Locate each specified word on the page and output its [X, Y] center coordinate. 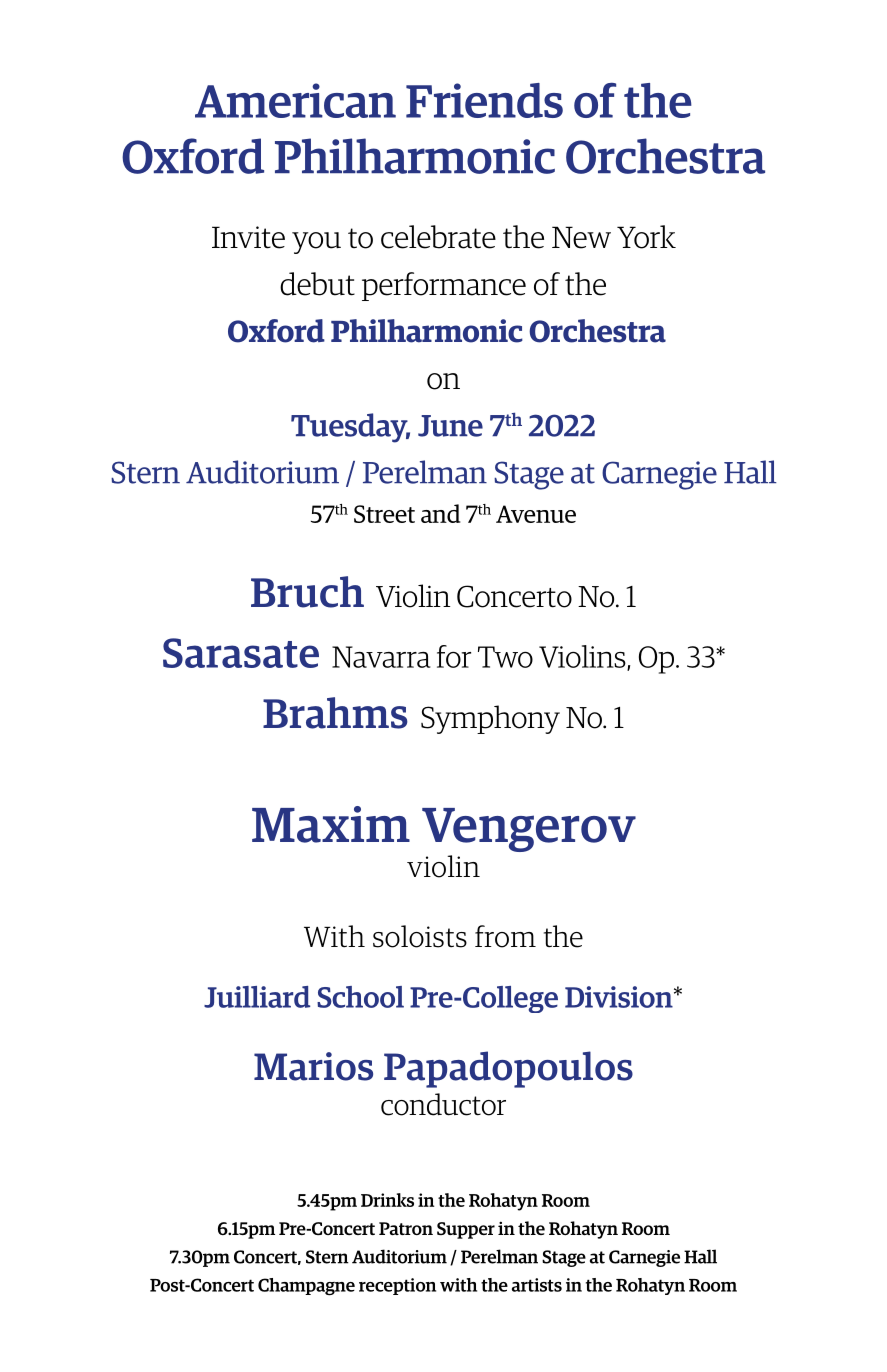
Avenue [536, 514]
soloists [420, 936]
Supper [466, 1230]
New [581, 237]
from [505, 936]
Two [505, 657]
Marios [313, 1066]
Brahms [335, 713]
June [450, 426]
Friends [484, 100]
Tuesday [350, 428]
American [295, 100]
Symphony [490, 719]
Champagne [306, 1287]
